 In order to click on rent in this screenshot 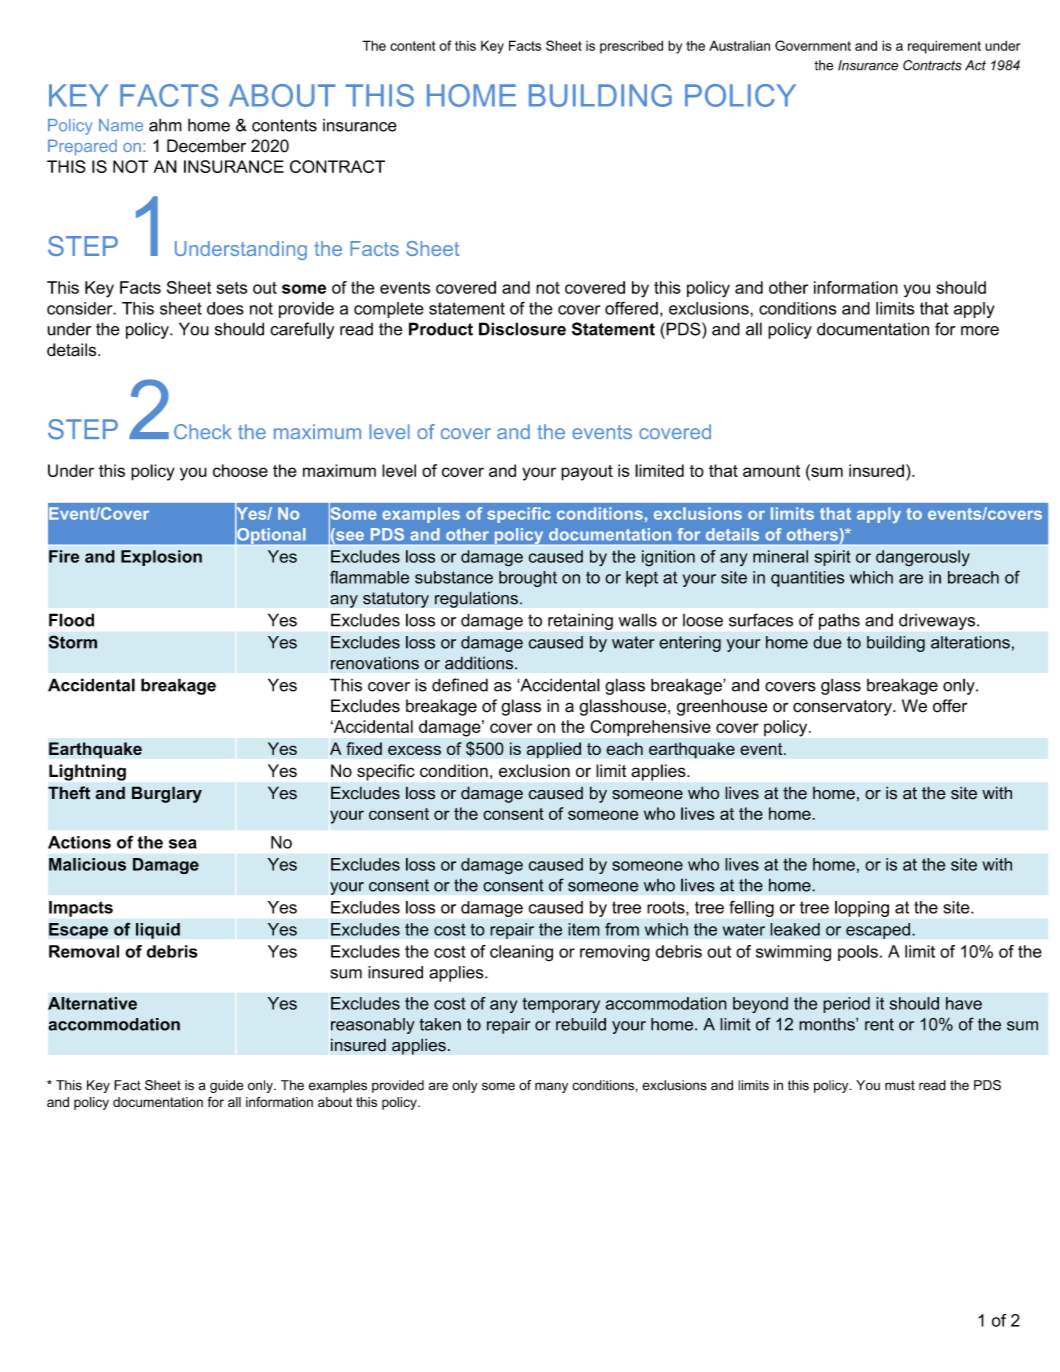, I will do `click(879, 1024)`.
